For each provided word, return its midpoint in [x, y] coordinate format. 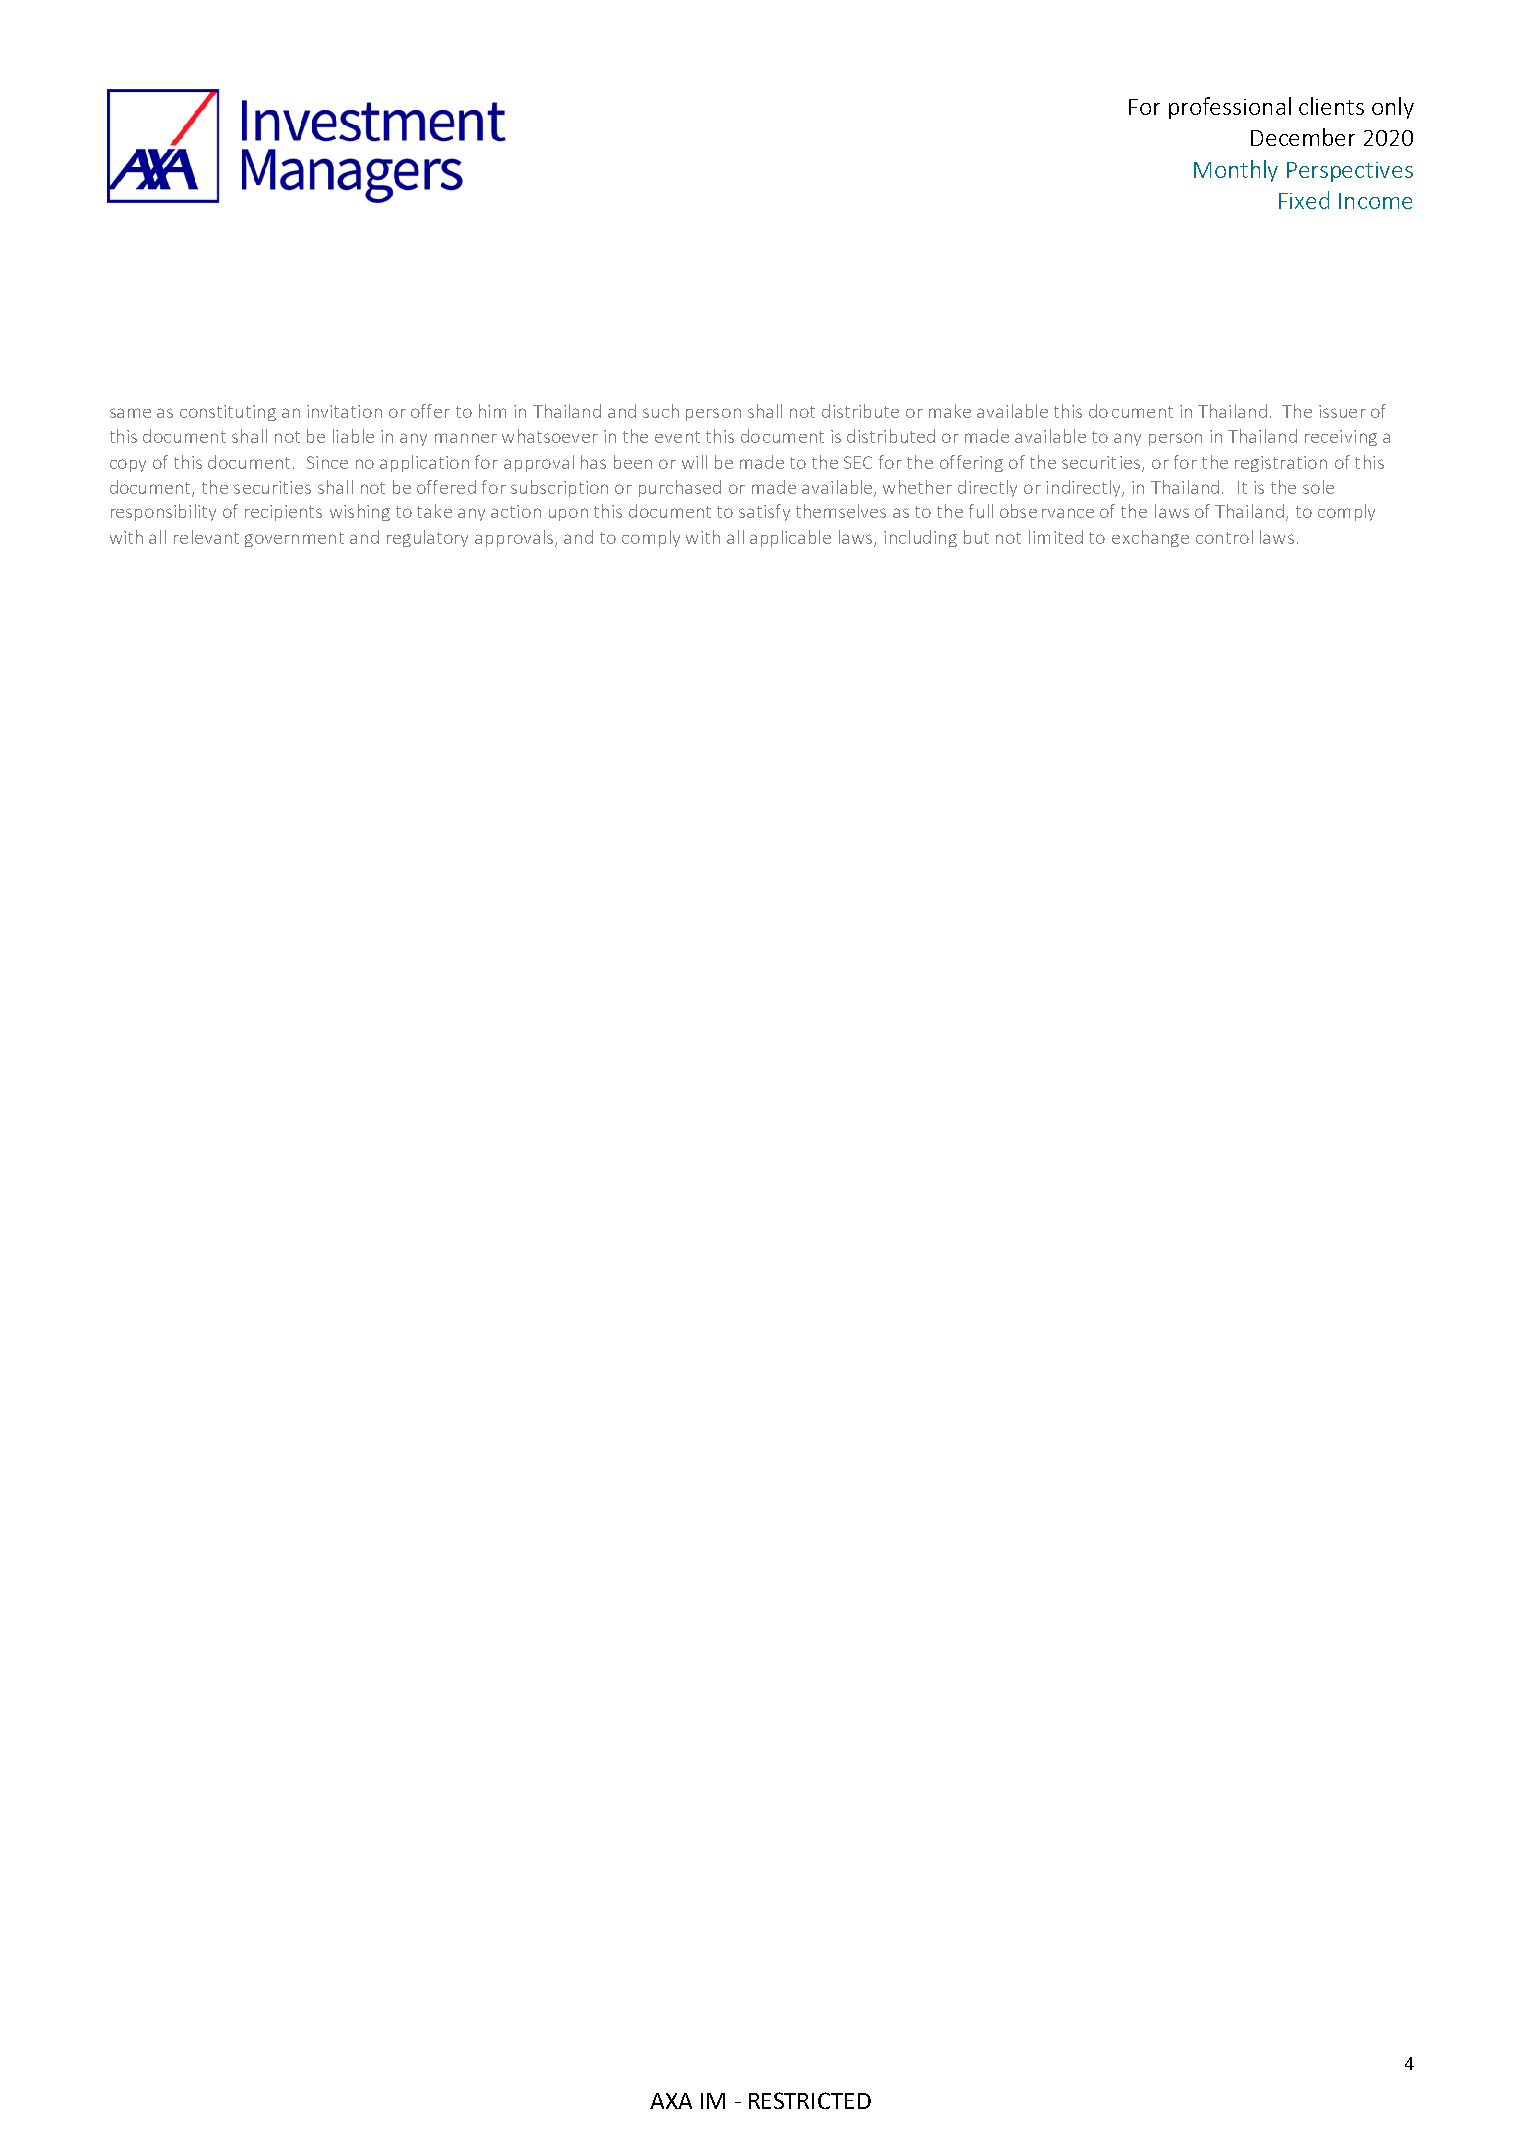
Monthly [1236, 171]
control [1224, 537]
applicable [790, 538]
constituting [228, 413]
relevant [206, 537]
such [661, 411]
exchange [1150, 538]
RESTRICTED [810, 2100]
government [294, 539]
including [920, 538]
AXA [671, 2101]
